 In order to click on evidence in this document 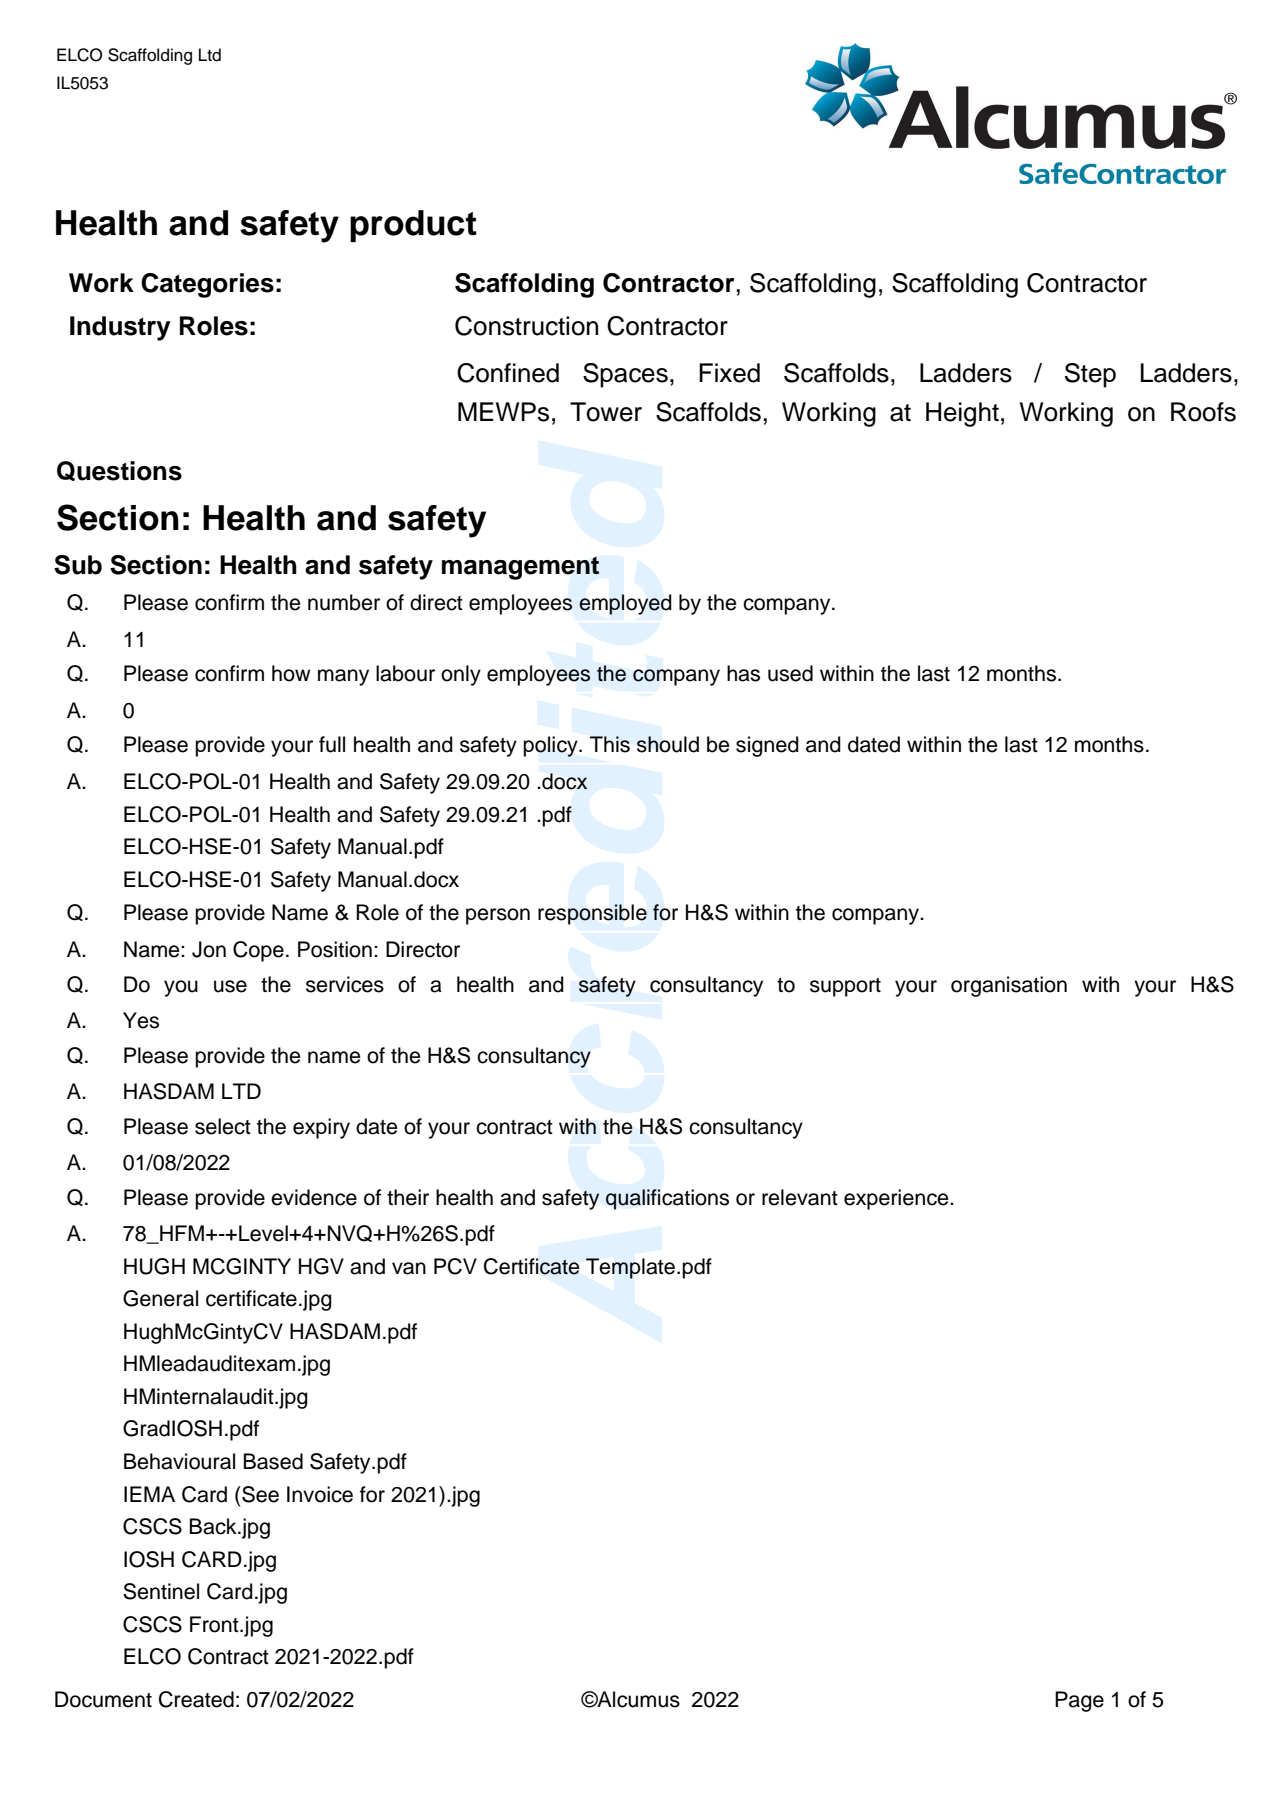, I will do `click(314, 1197)`.
